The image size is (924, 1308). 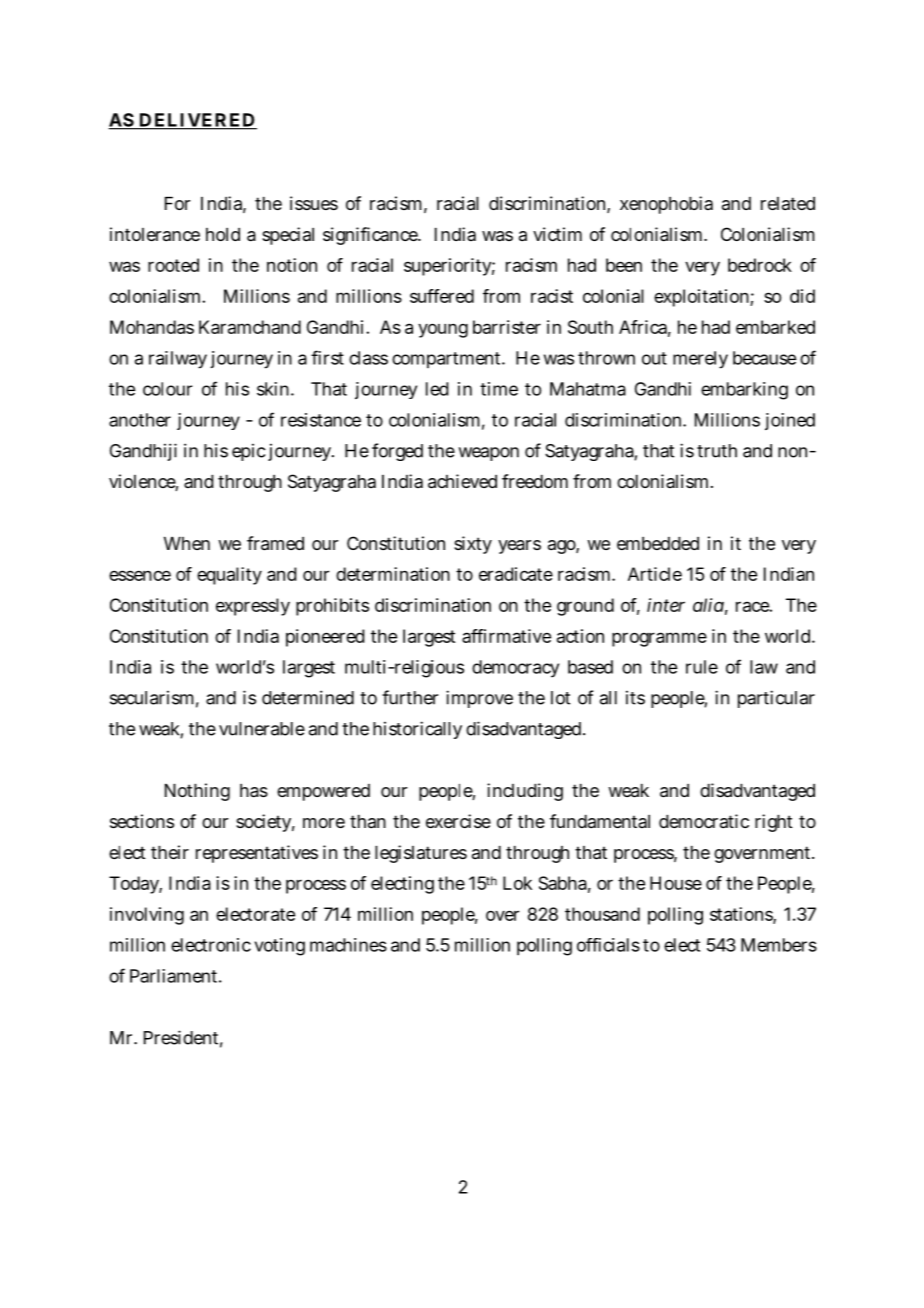 I want to click on involving, so click(x=147, y=916).
